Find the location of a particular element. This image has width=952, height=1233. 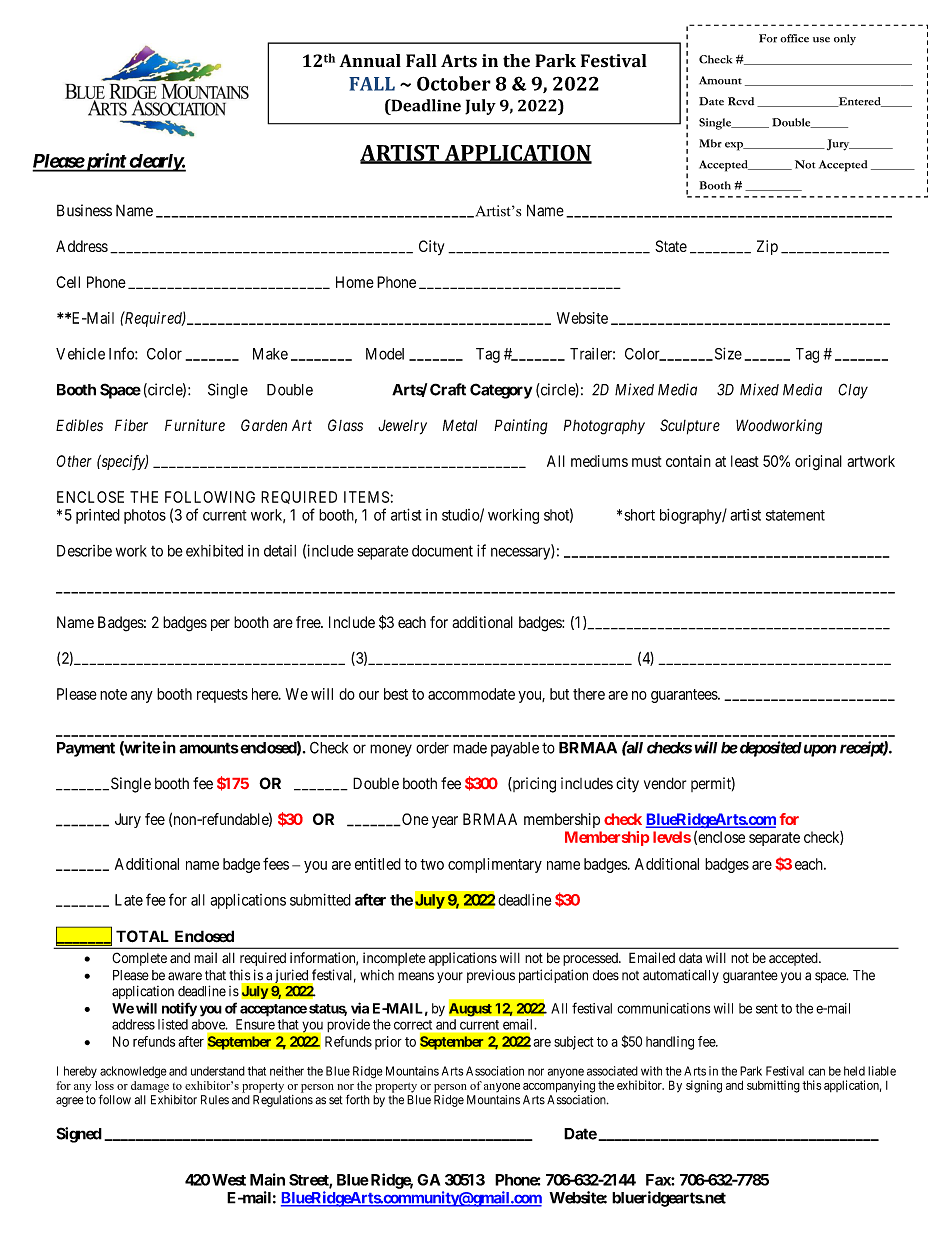

exhibited is located at coordinates (214, 551).
